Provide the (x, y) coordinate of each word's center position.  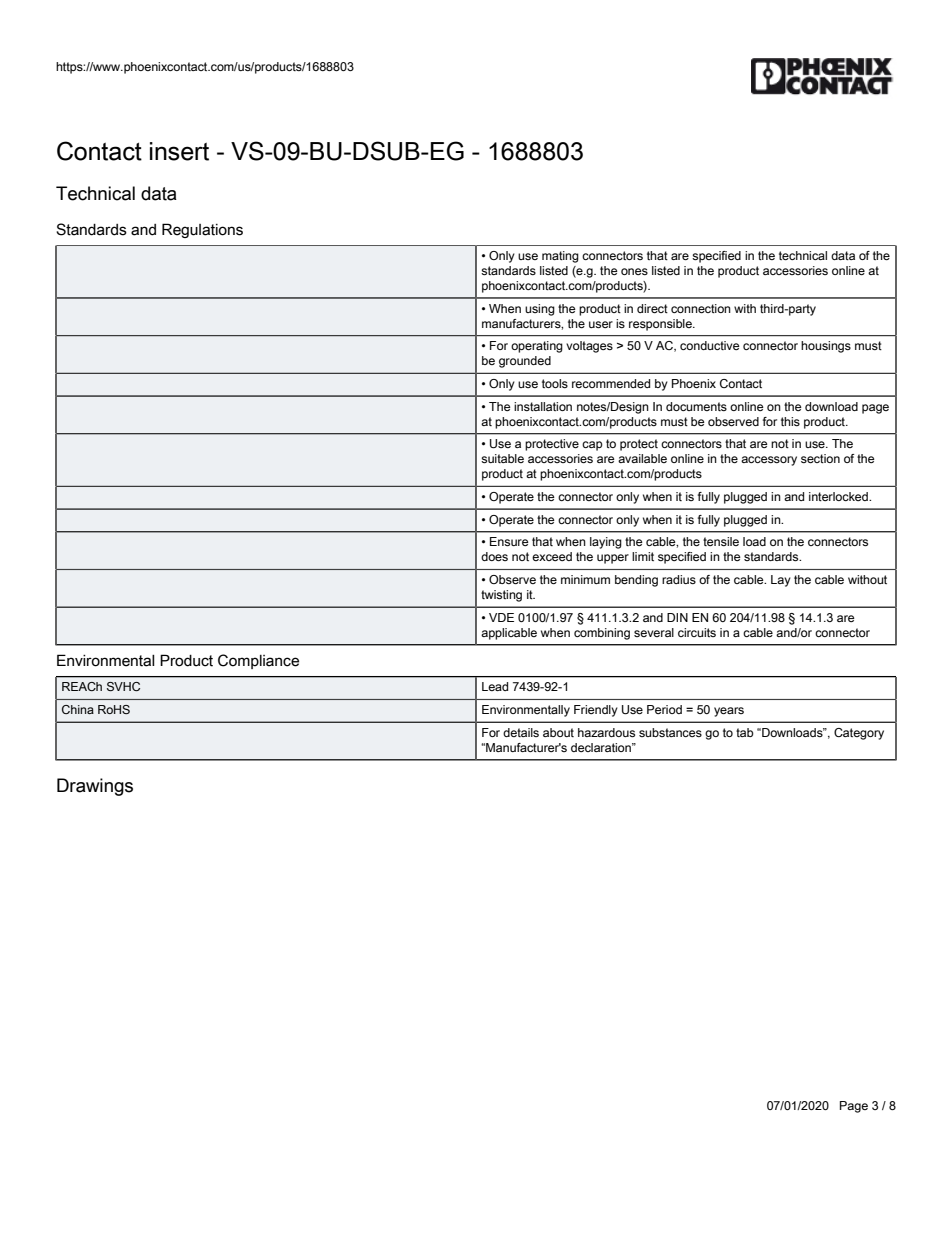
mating (560, 257)
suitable (502, 458)
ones (634, 271)
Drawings (95, 787)
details (521, 732)
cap (592, 446)
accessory (769, 461)
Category (859, 734)
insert (179, 151)
